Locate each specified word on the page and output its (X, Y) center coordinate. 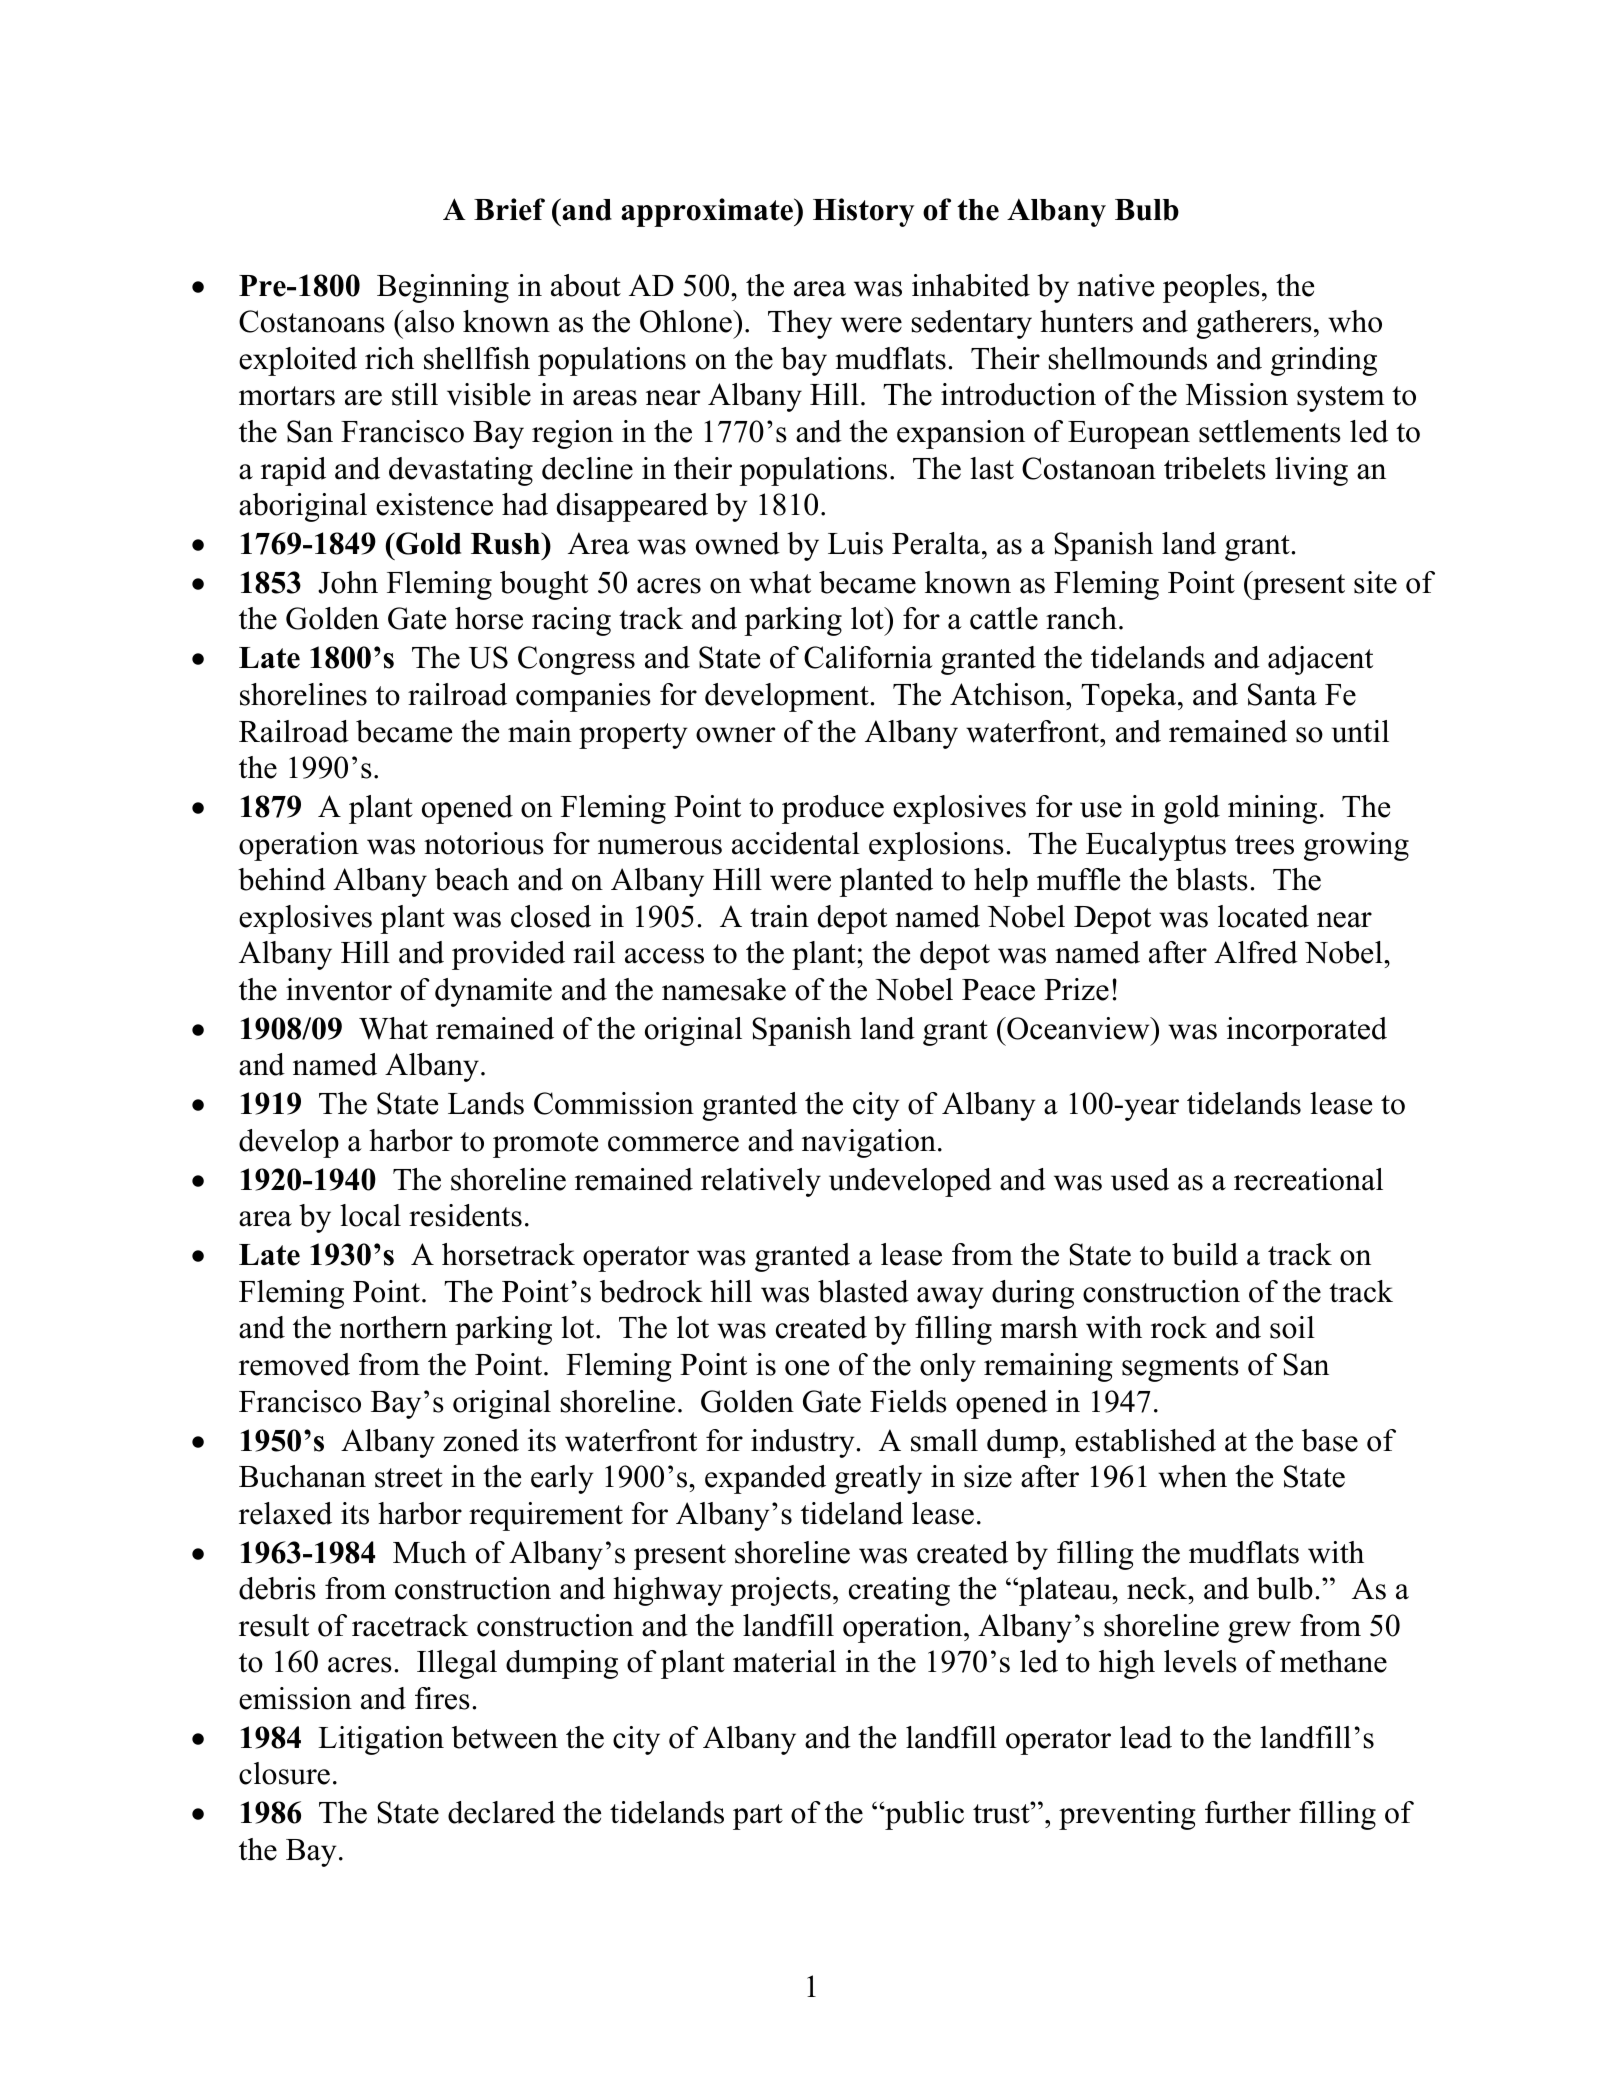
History (863, 212)
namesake (724, 989)
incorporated (1307, 1031)
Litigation (381, 1740)
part (758, 1817)
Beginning (443, 288)
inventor (339, 989)
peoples (1211, 288)
